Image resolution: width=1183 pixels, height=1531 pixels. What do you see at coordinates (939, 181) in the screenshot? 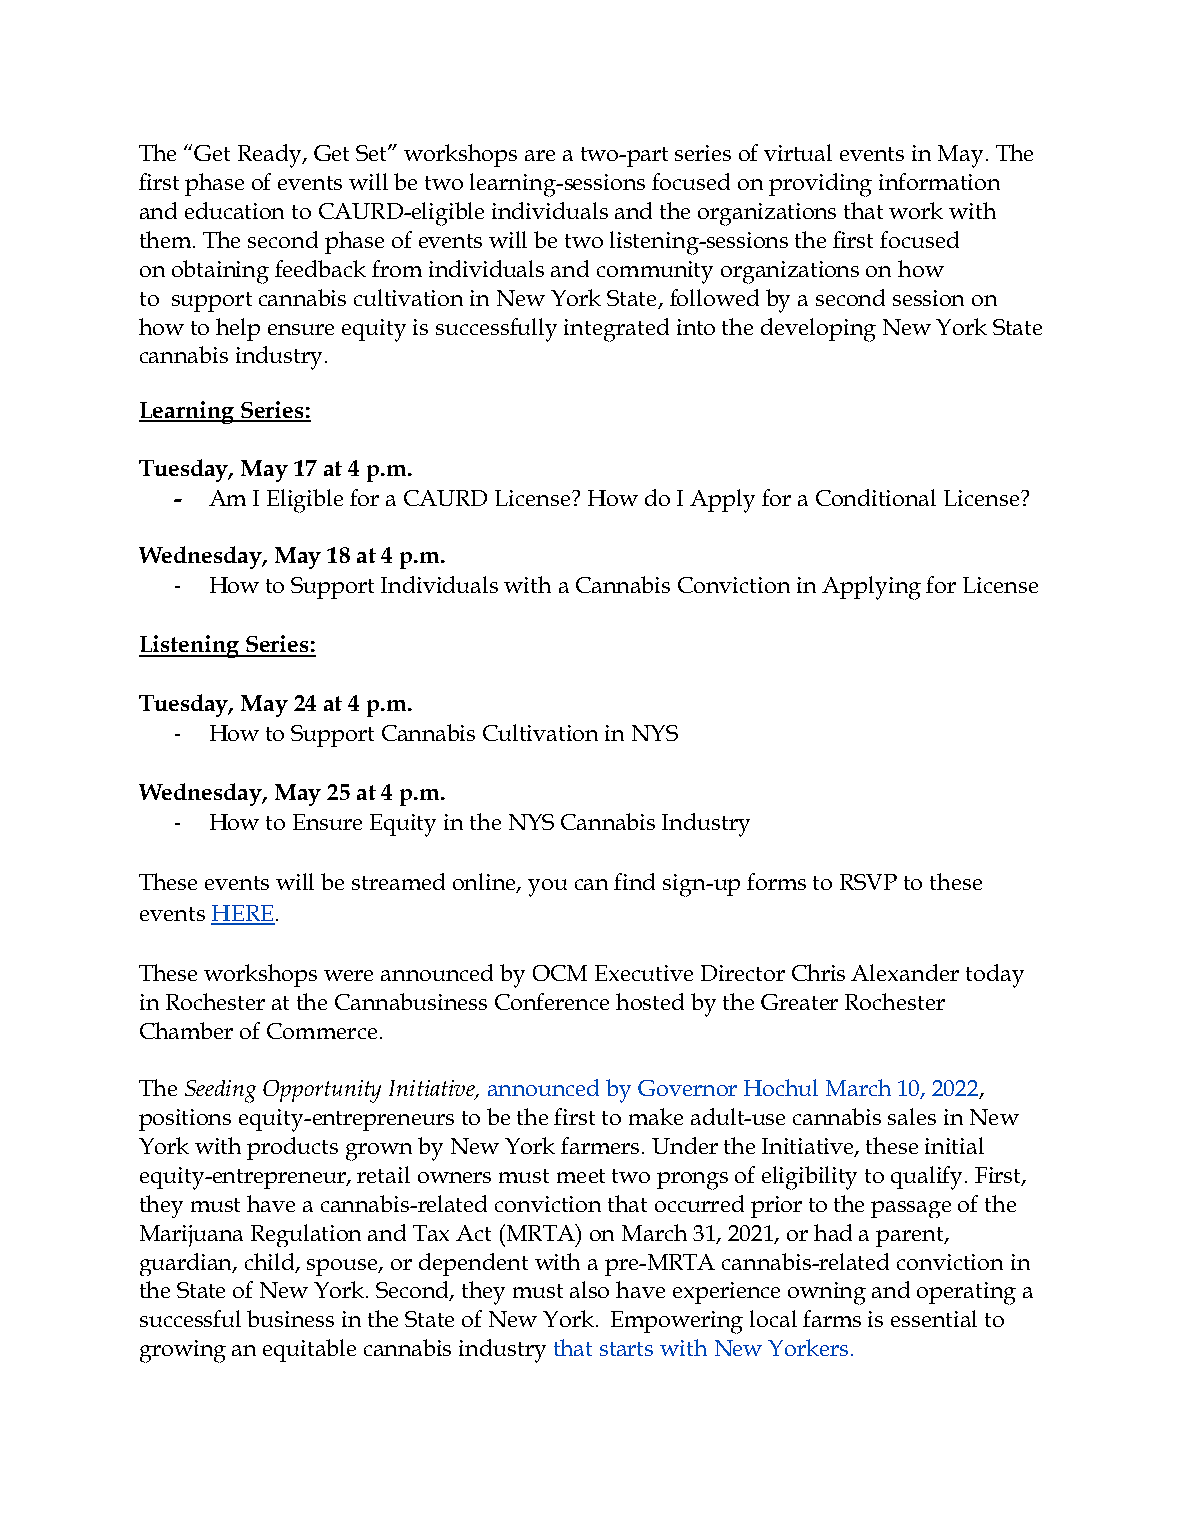
I see `information` at bounding box center [939, 181].
